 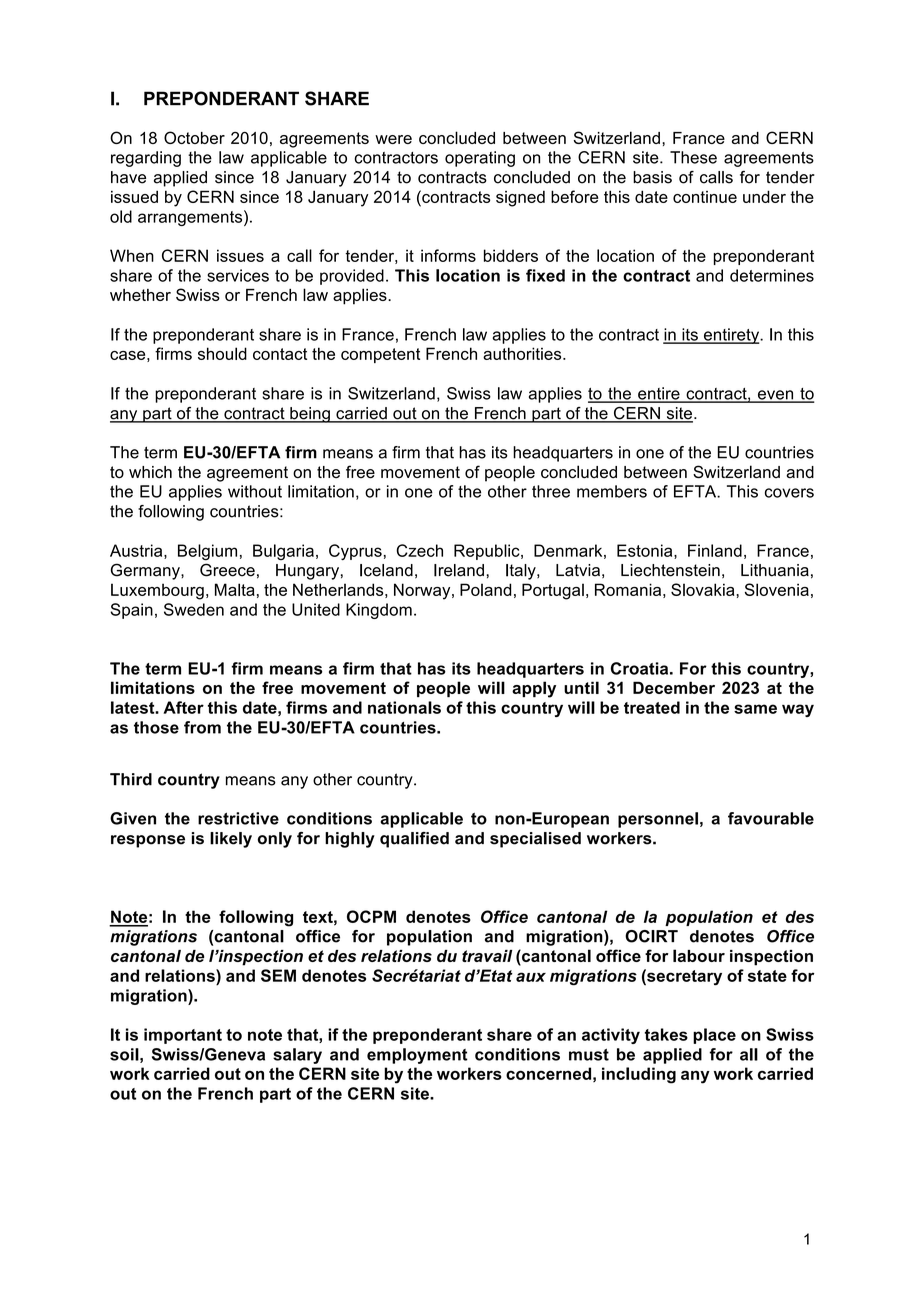 I want to click on These, so click(x=693, y=157).
